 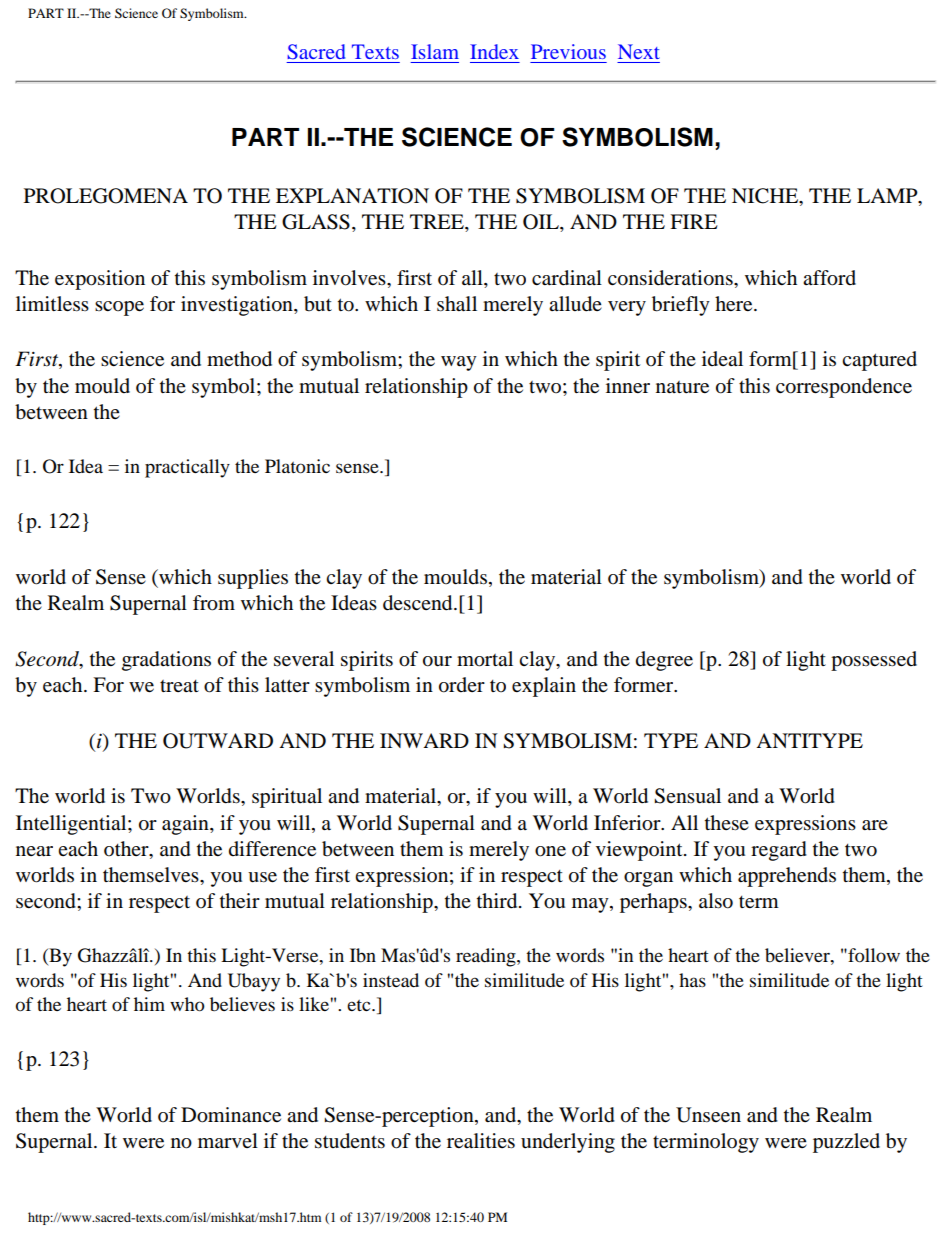 What do you see at coordinates (727, 823) in the screenshot?
I see `these` at bounding box center [727, 823].
